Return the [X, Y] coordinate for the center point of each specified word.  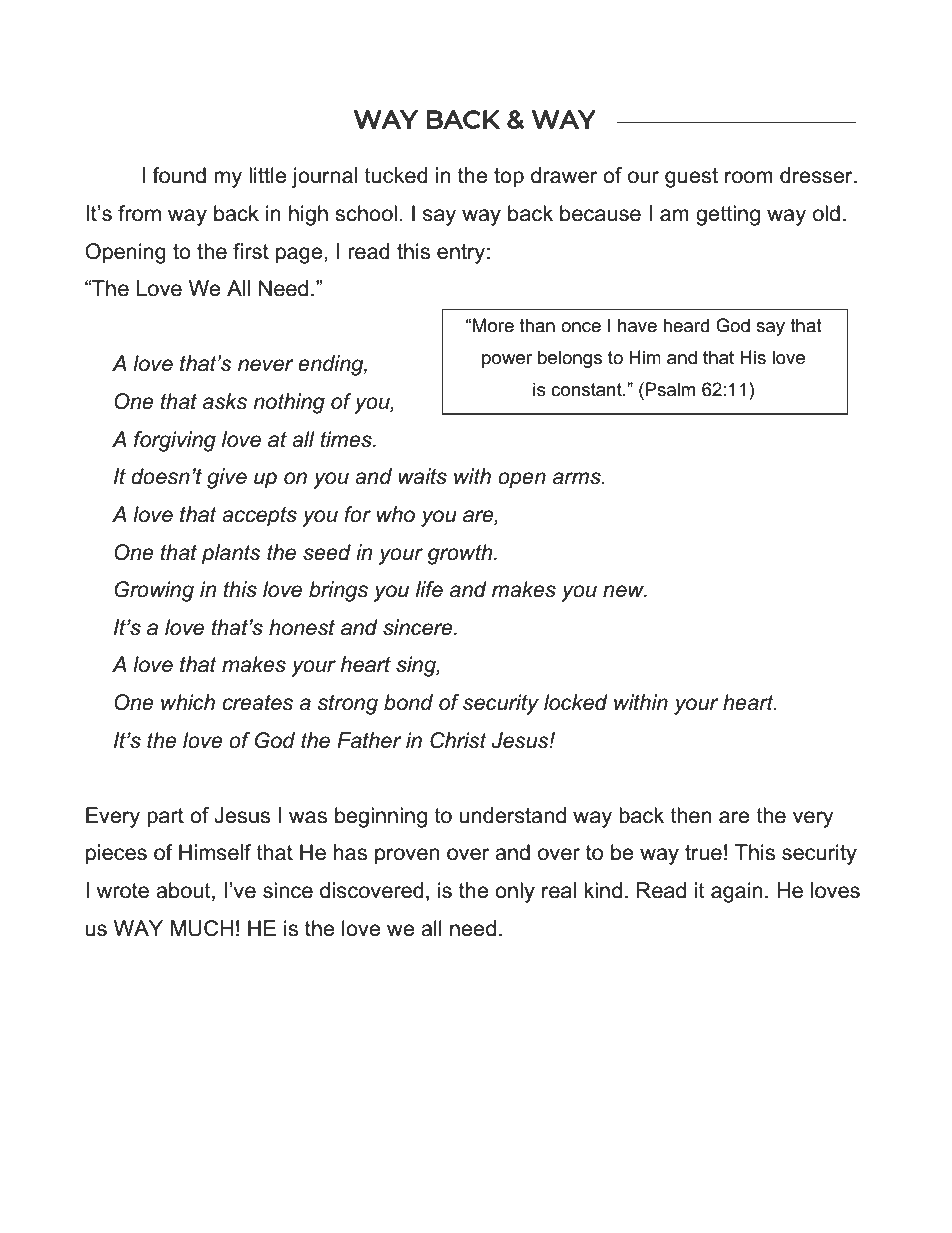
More [493, 325]
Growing [154, 591]
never [266, 365]
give [227, 478]
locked [576, 702]
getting [728, 215]
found [179, 175]
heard [686, 325]
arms [578, 478]
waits [422, 476]
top [509, 178]
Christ [458, 740]
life [429, 589]
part [165, 818]
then [691, 815]
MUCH [202, 928]
